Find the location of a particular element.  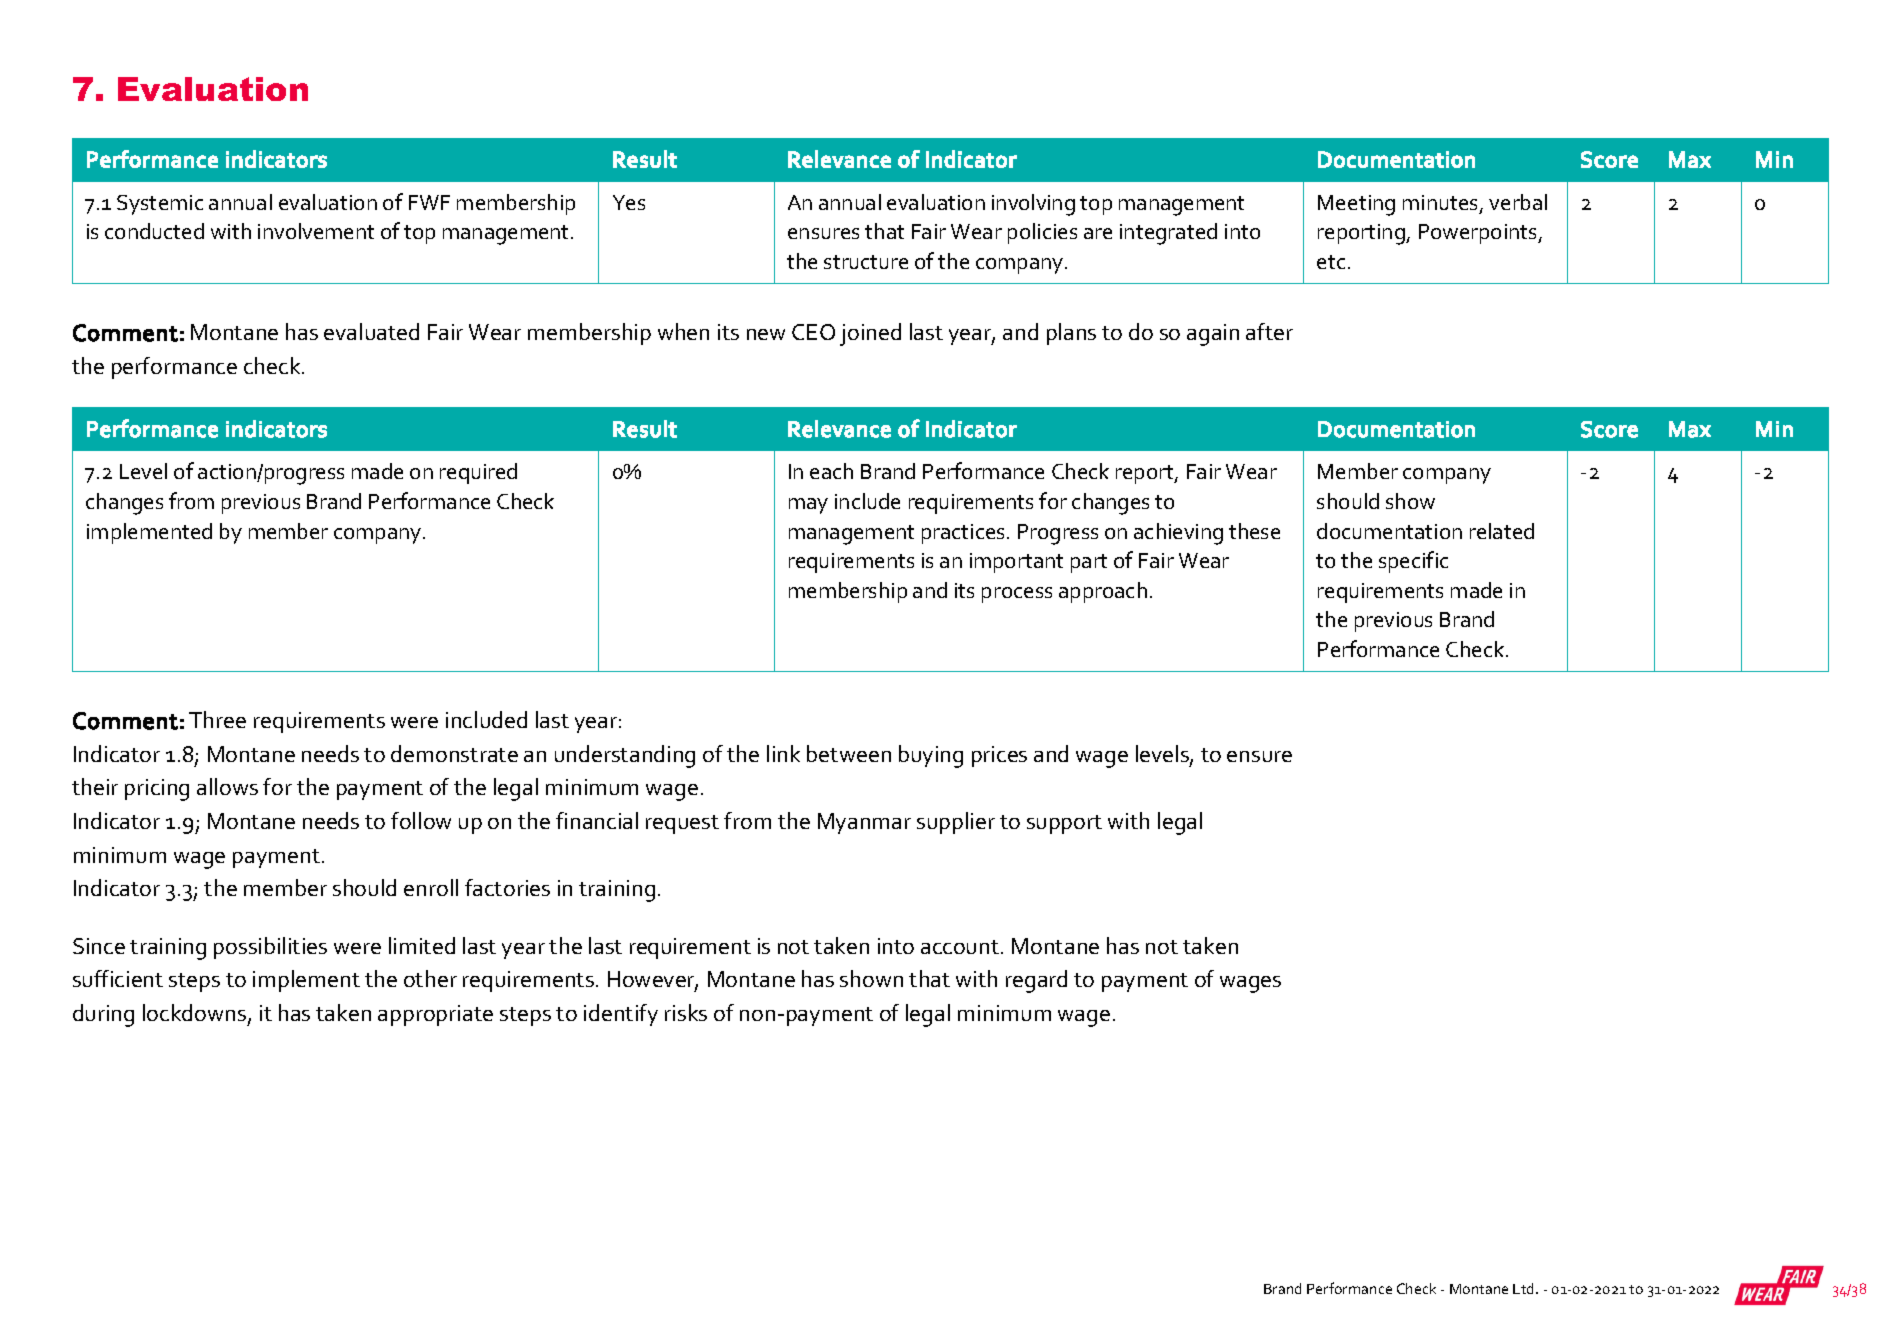

involvement is located at coordinates (316, 231).
